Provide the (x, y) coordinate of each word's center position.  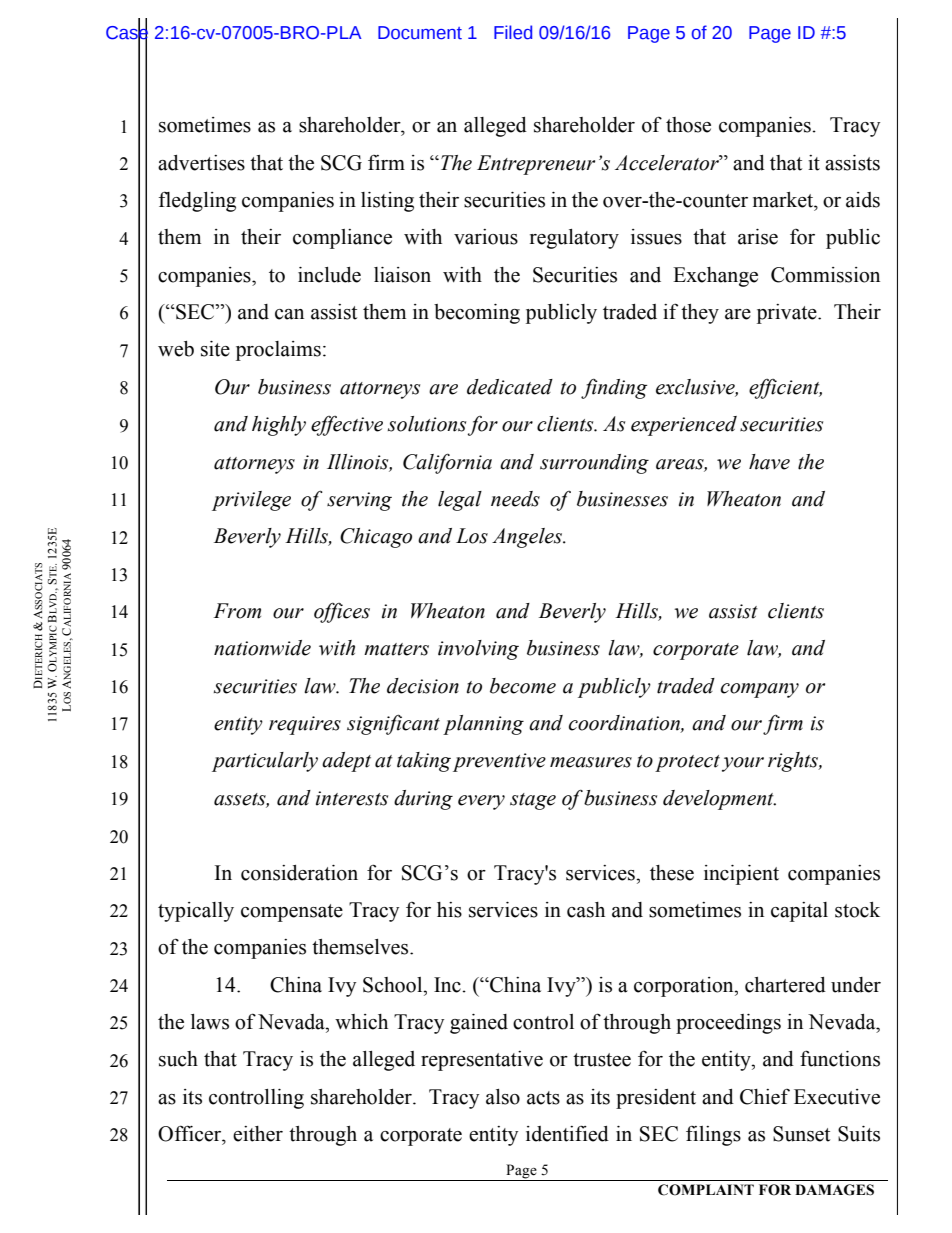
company (760, 690)
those (688, 125)
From (237, 611)
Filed (513, 32)
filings (713, 1136)
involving (478, 650)
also (503, 1097)
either (258, 1134)
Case (127, 32)
